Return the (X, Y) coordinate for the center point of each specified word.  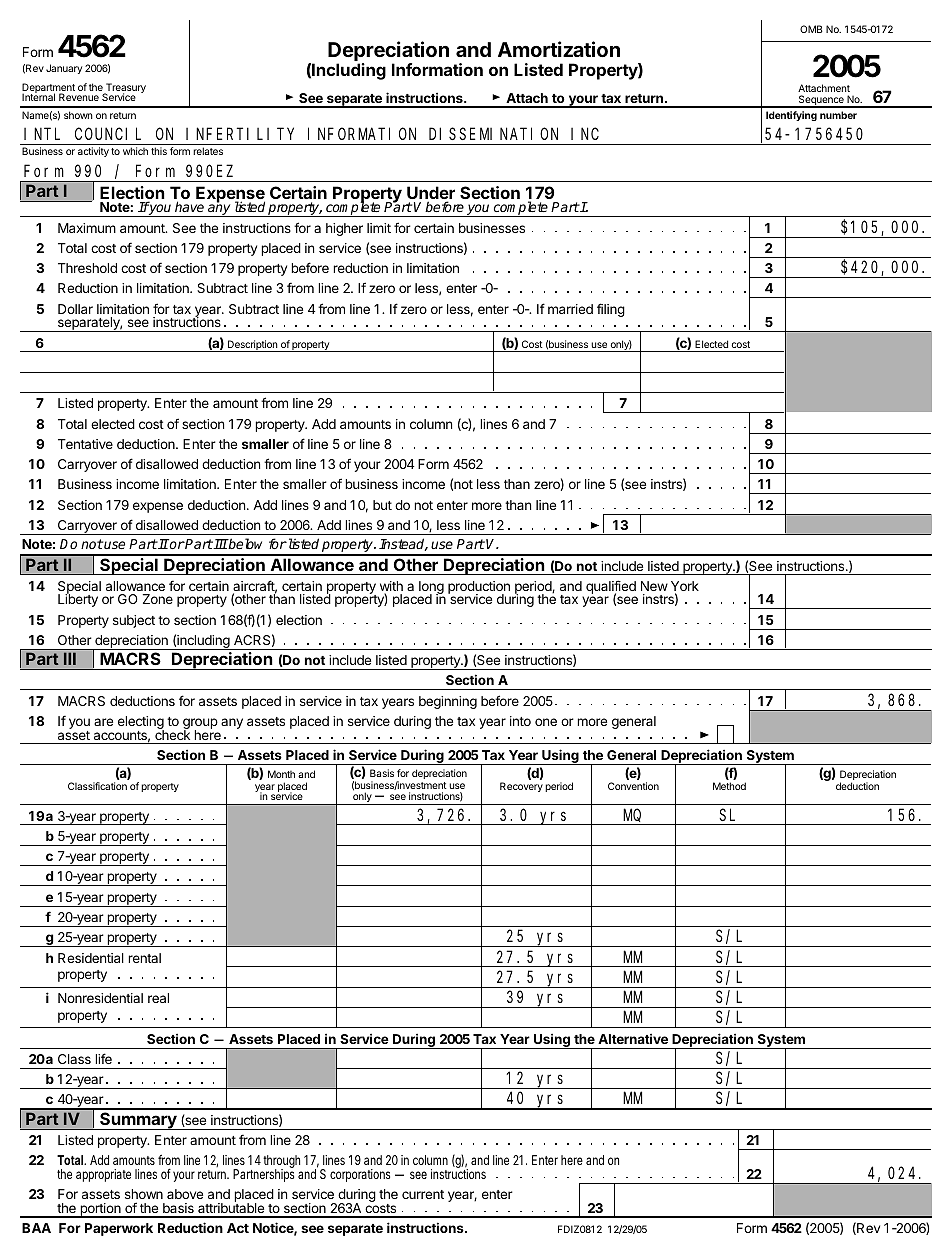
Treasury (125, 89)
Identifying (791, 116)
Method (729, 786)
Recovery (521, 787)
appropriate (103, 1175)
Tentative (85, 444)
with (391, 587)
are (103, 722)
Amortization (559, 49)
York (685, 587)
